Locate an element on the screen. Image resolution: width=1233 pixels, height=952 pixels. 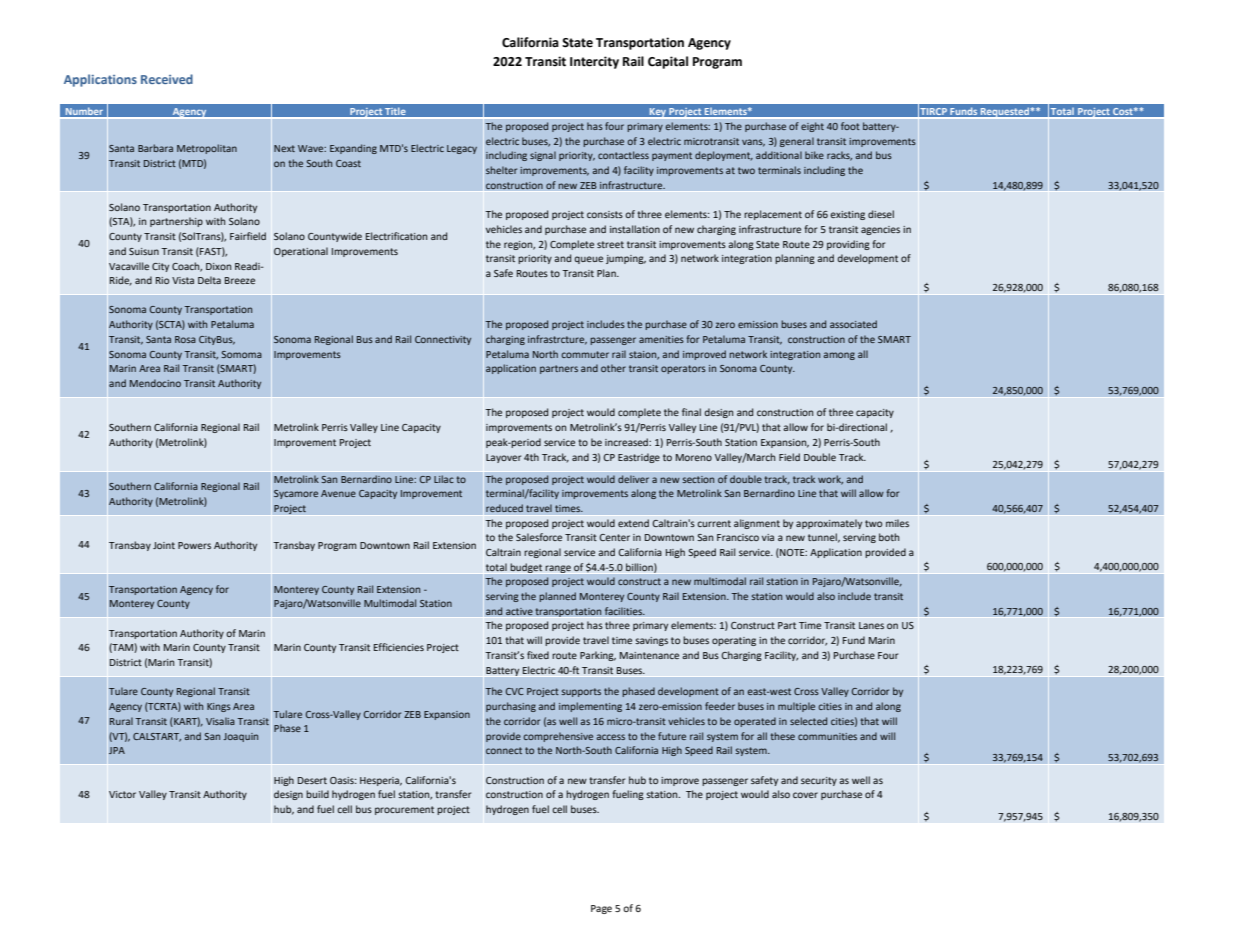
approximately is located at coordinates (829, 524).
